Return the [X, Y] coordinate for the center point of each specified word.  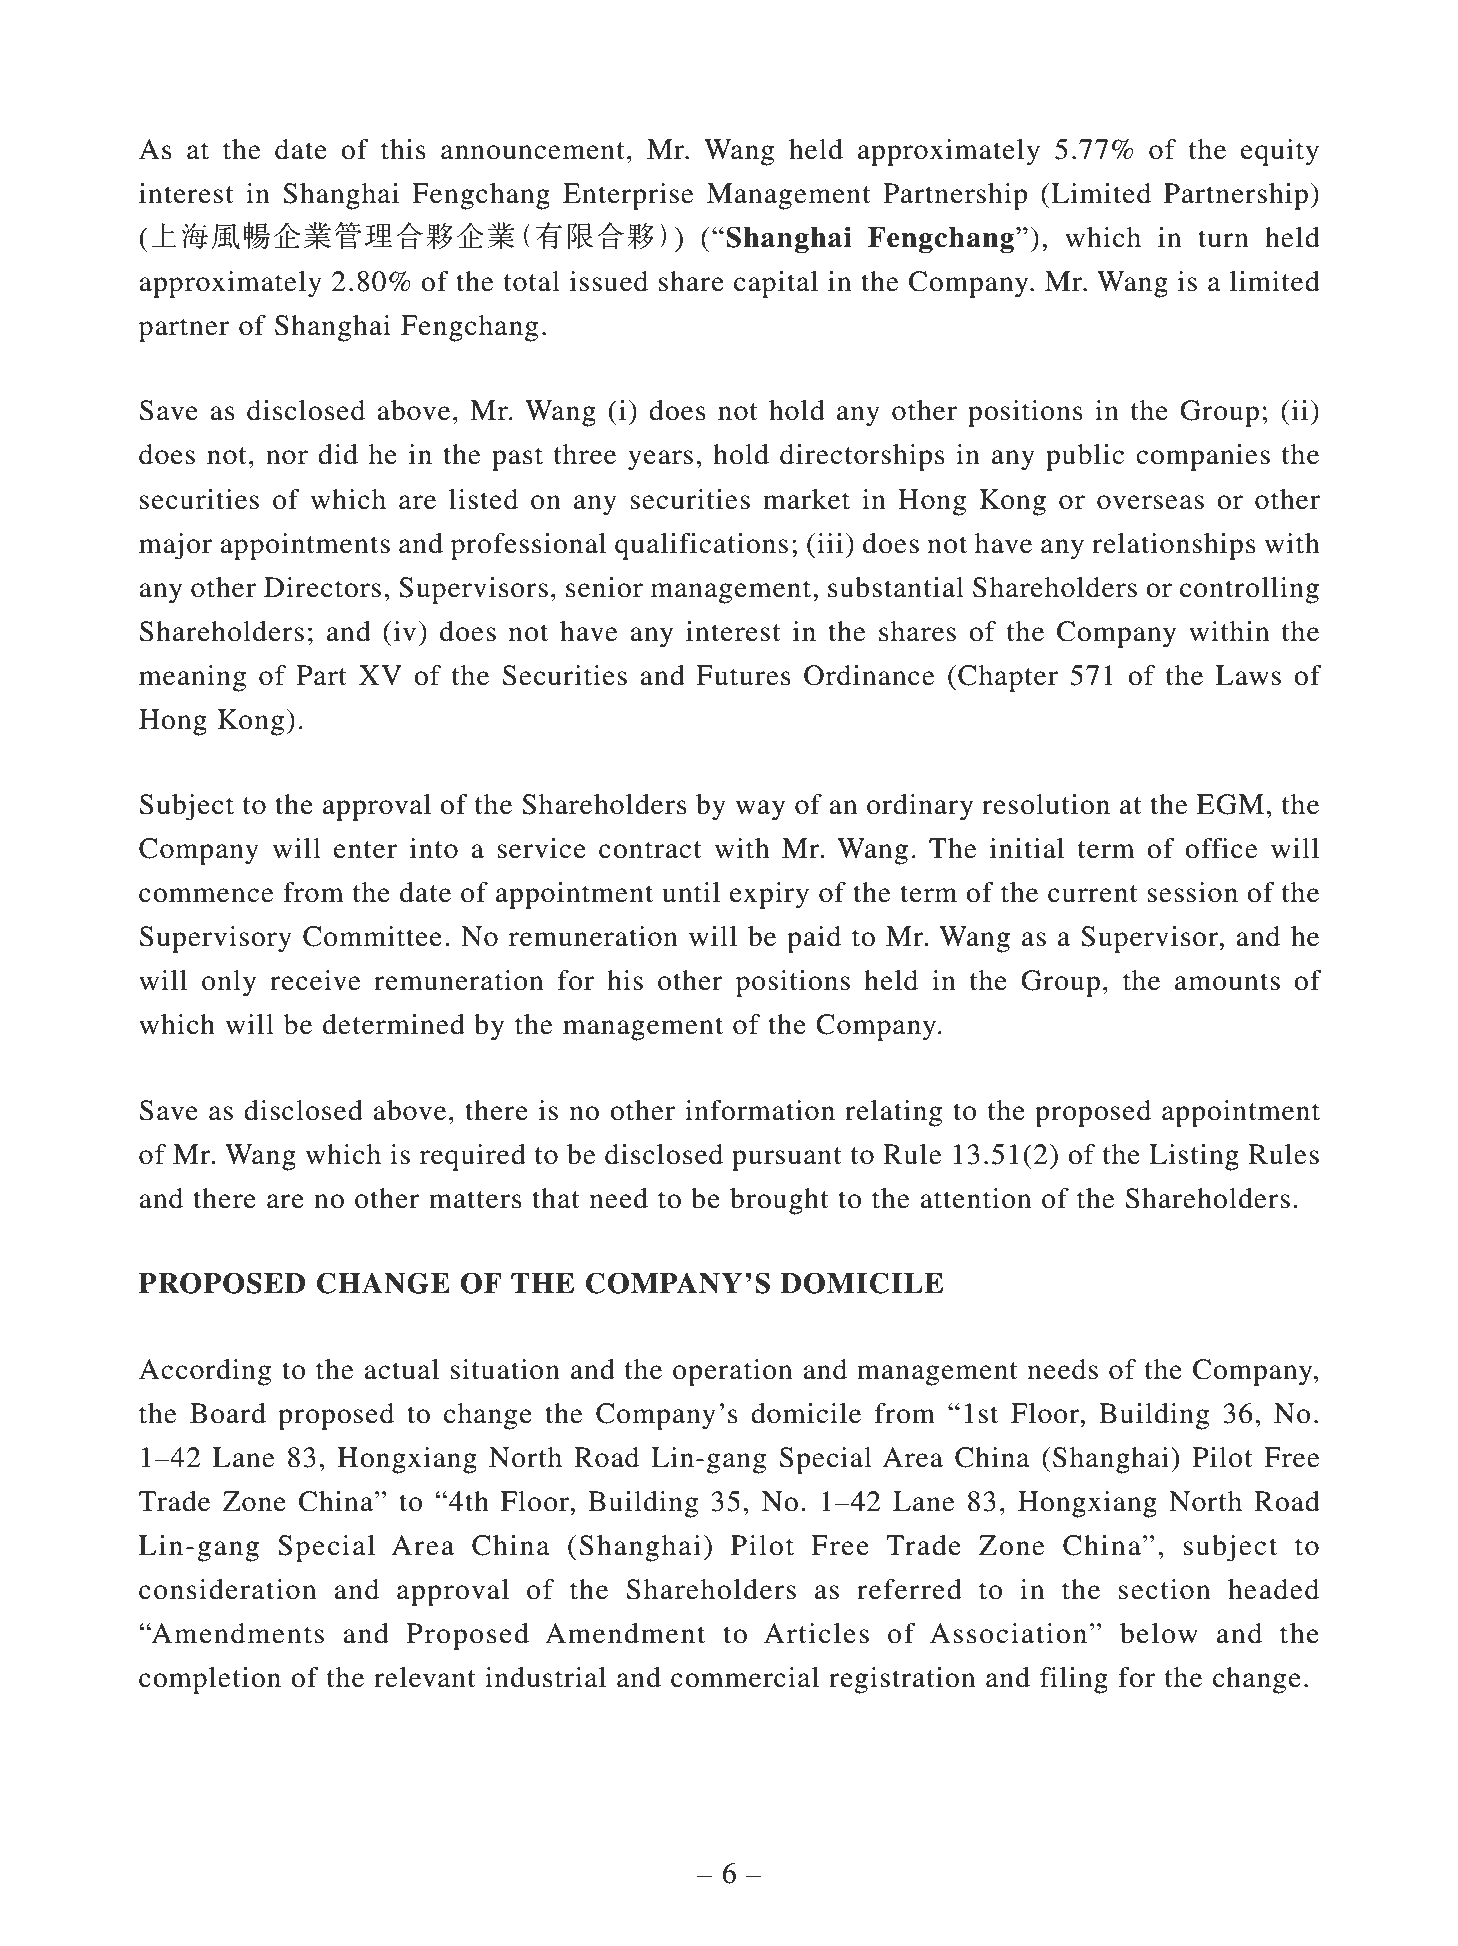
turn [1223, 239]
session [1192, 892]
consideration [227, 1589]
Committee [372, 936]
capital [776, 284]
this [403, 149]
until [691, 892]
